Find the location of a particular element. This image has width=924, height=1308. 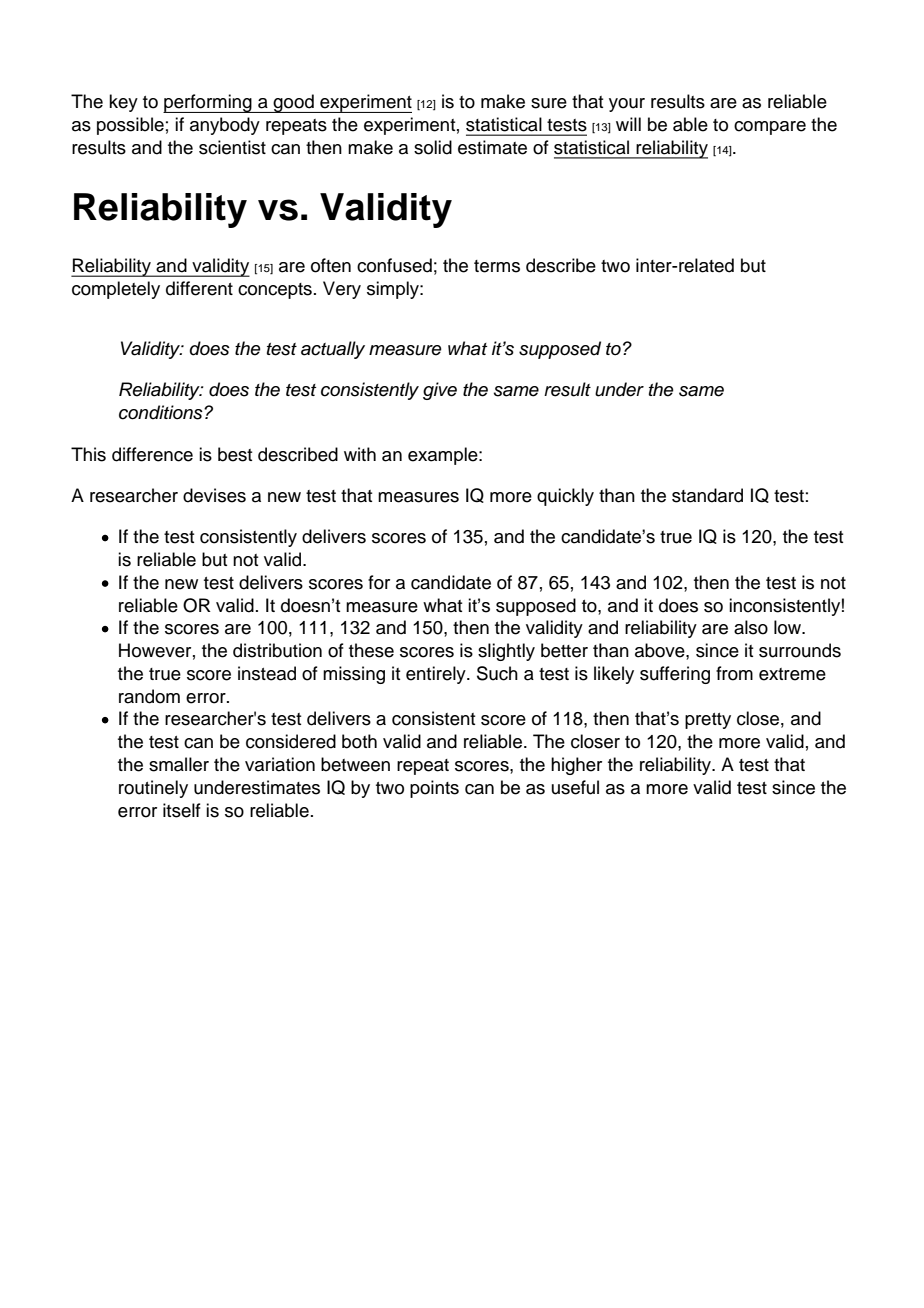

compare is located at coordinates (770, 128).
